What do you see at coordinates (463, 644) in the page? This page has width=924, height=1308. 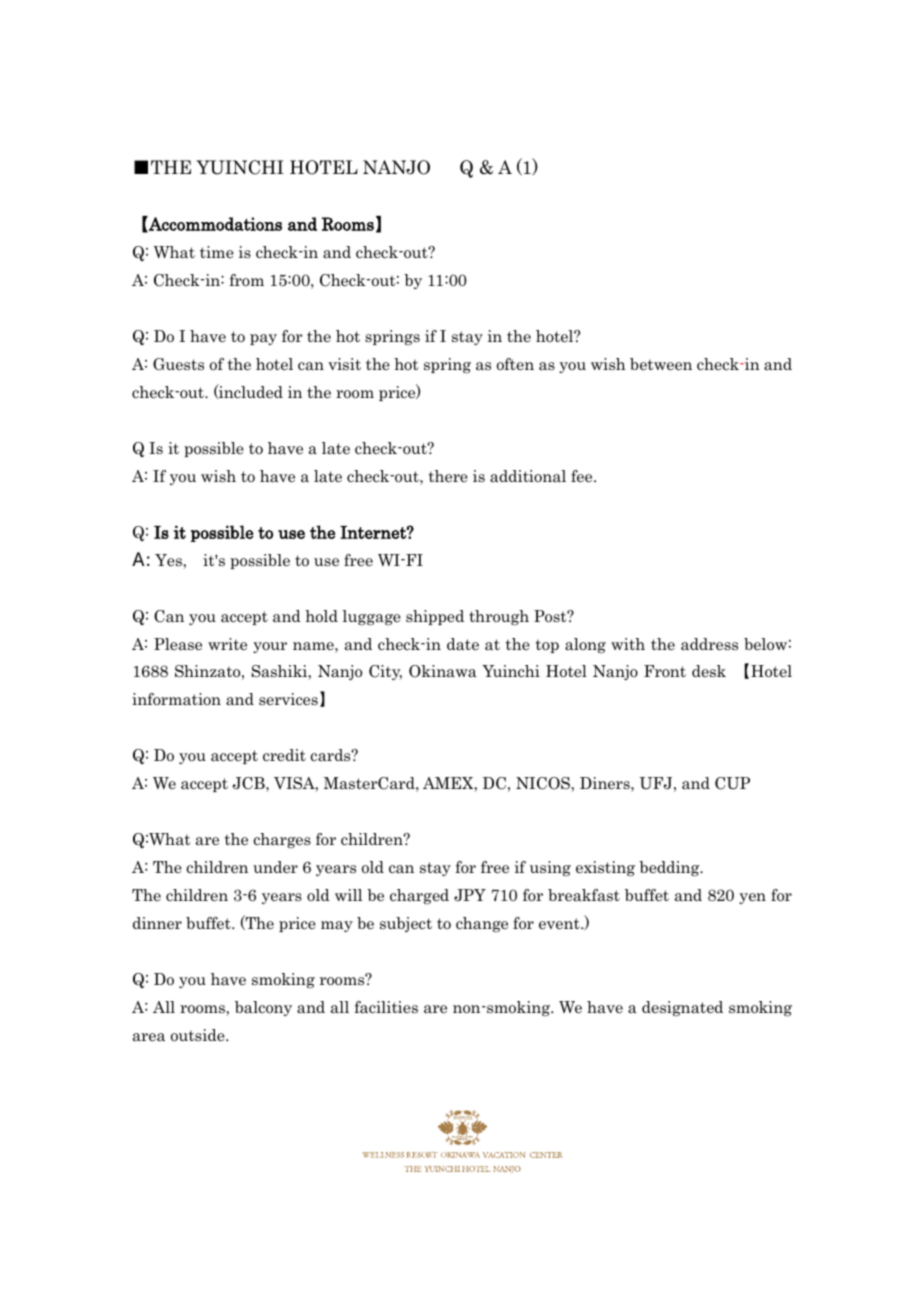 I see `date` at bounding box center [463, 644].
